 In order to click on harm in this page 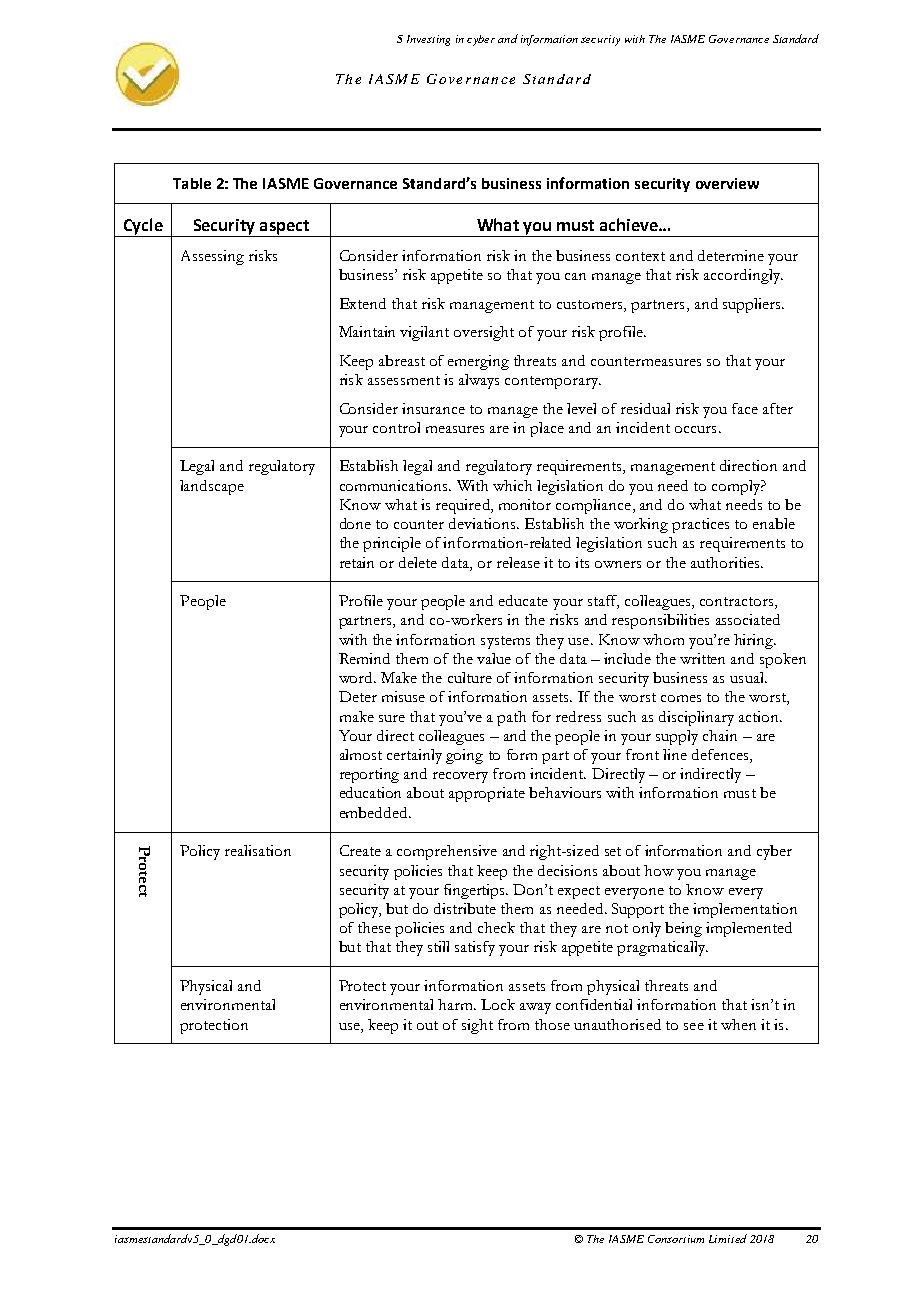, I will do `click(456, 1004)`.
